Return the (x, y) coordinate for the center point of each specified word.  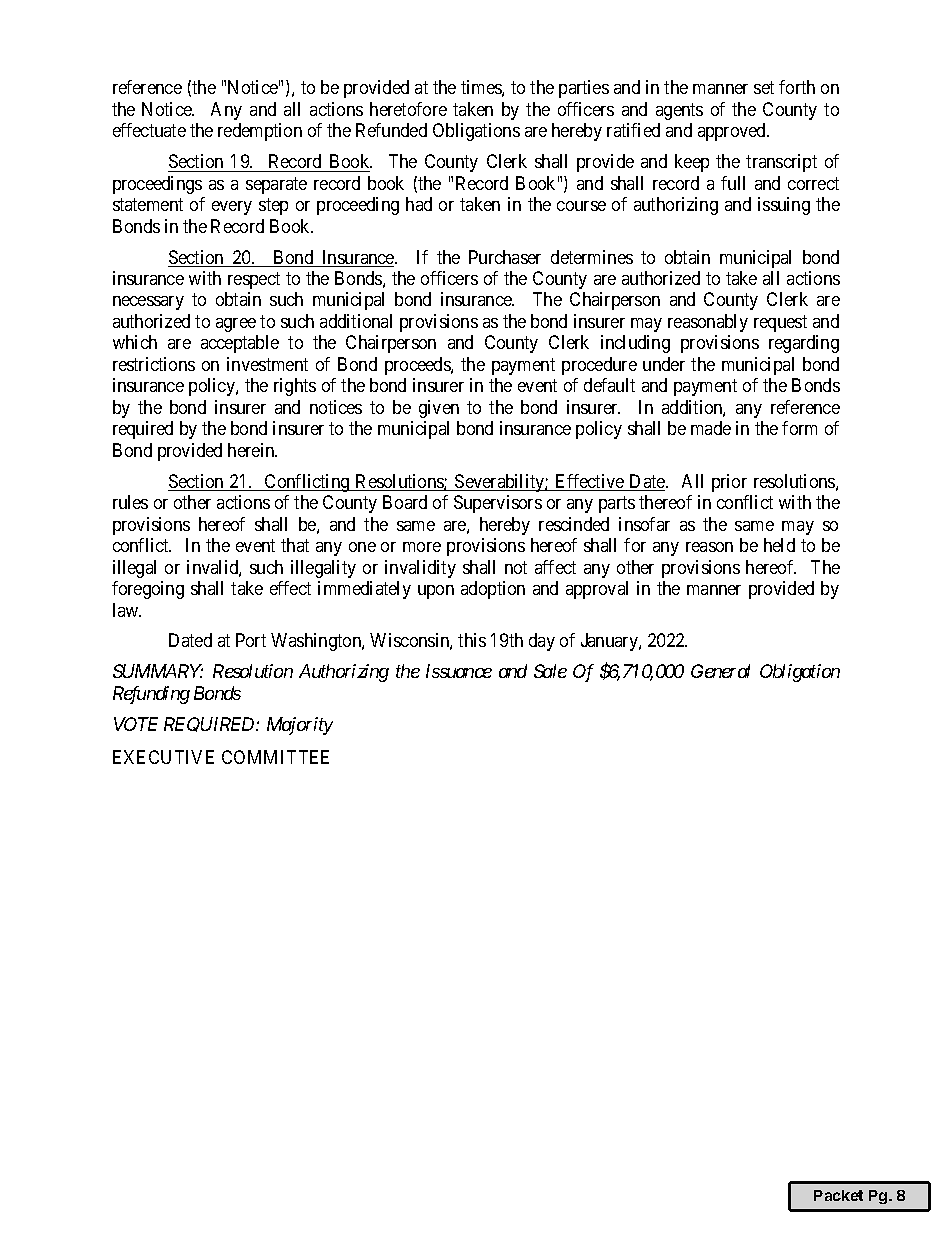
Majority (300, 726)
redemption (260, 132)
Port (251, 640)
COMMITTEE (275, 757)
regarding (804, 344)
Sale (550, 671)
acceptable (240, 344)
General (720, 671)
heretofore (408, 109)
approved (733, 132)
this (472, 640)
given (439, 409)
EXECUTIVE (163, 757)
